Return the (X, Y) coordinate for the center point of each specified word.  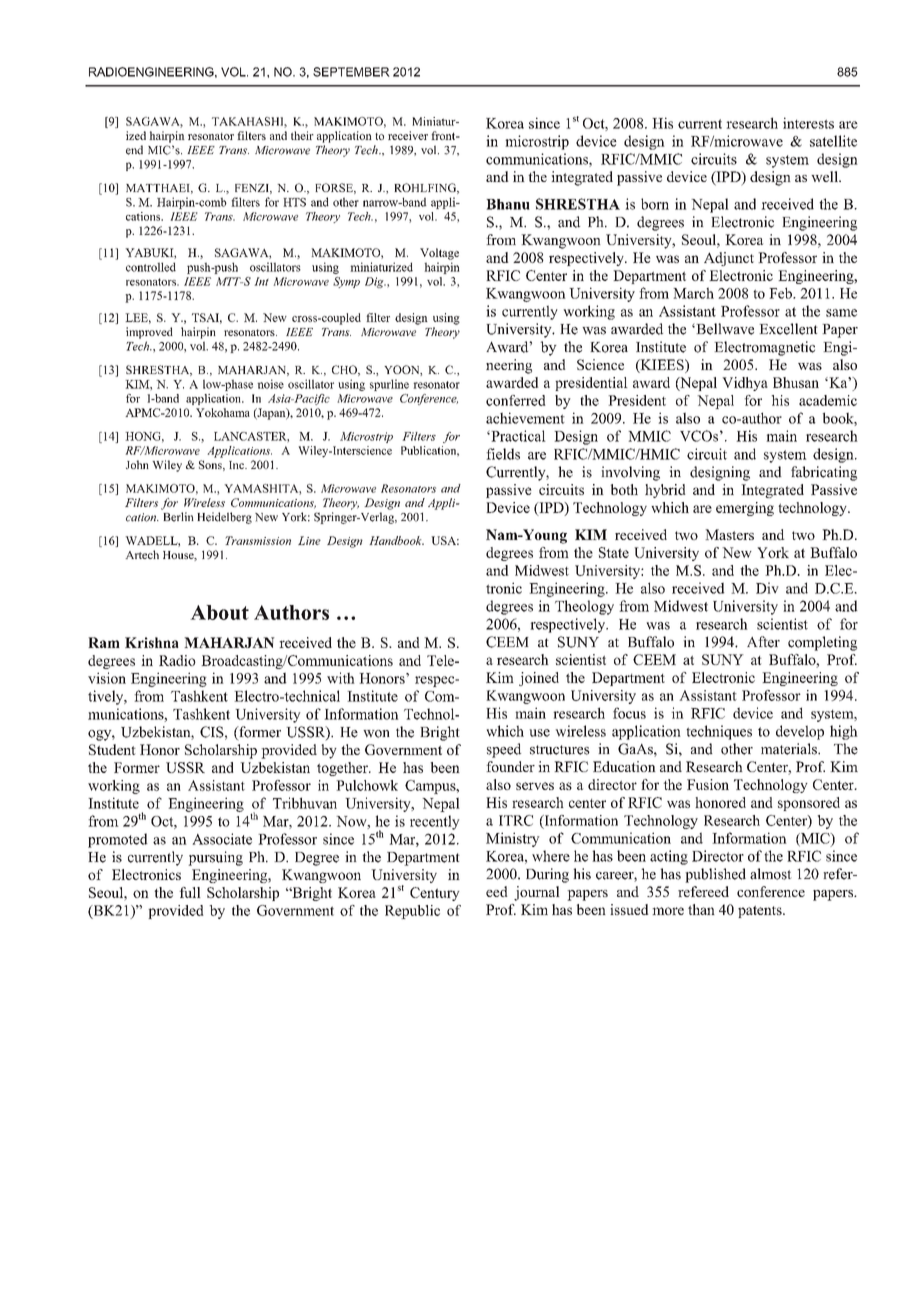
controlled (151, 267)
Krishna (152, 642)
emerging (745, 509)
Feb (781, 293)
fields (503, 454)
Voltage (439, 254)
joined (539, 679)
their (302, 135)
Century (435, 894)
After (763, 642)
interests (808, 123)
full (190, 892)
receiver (408, 135)
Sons (211, 465)
